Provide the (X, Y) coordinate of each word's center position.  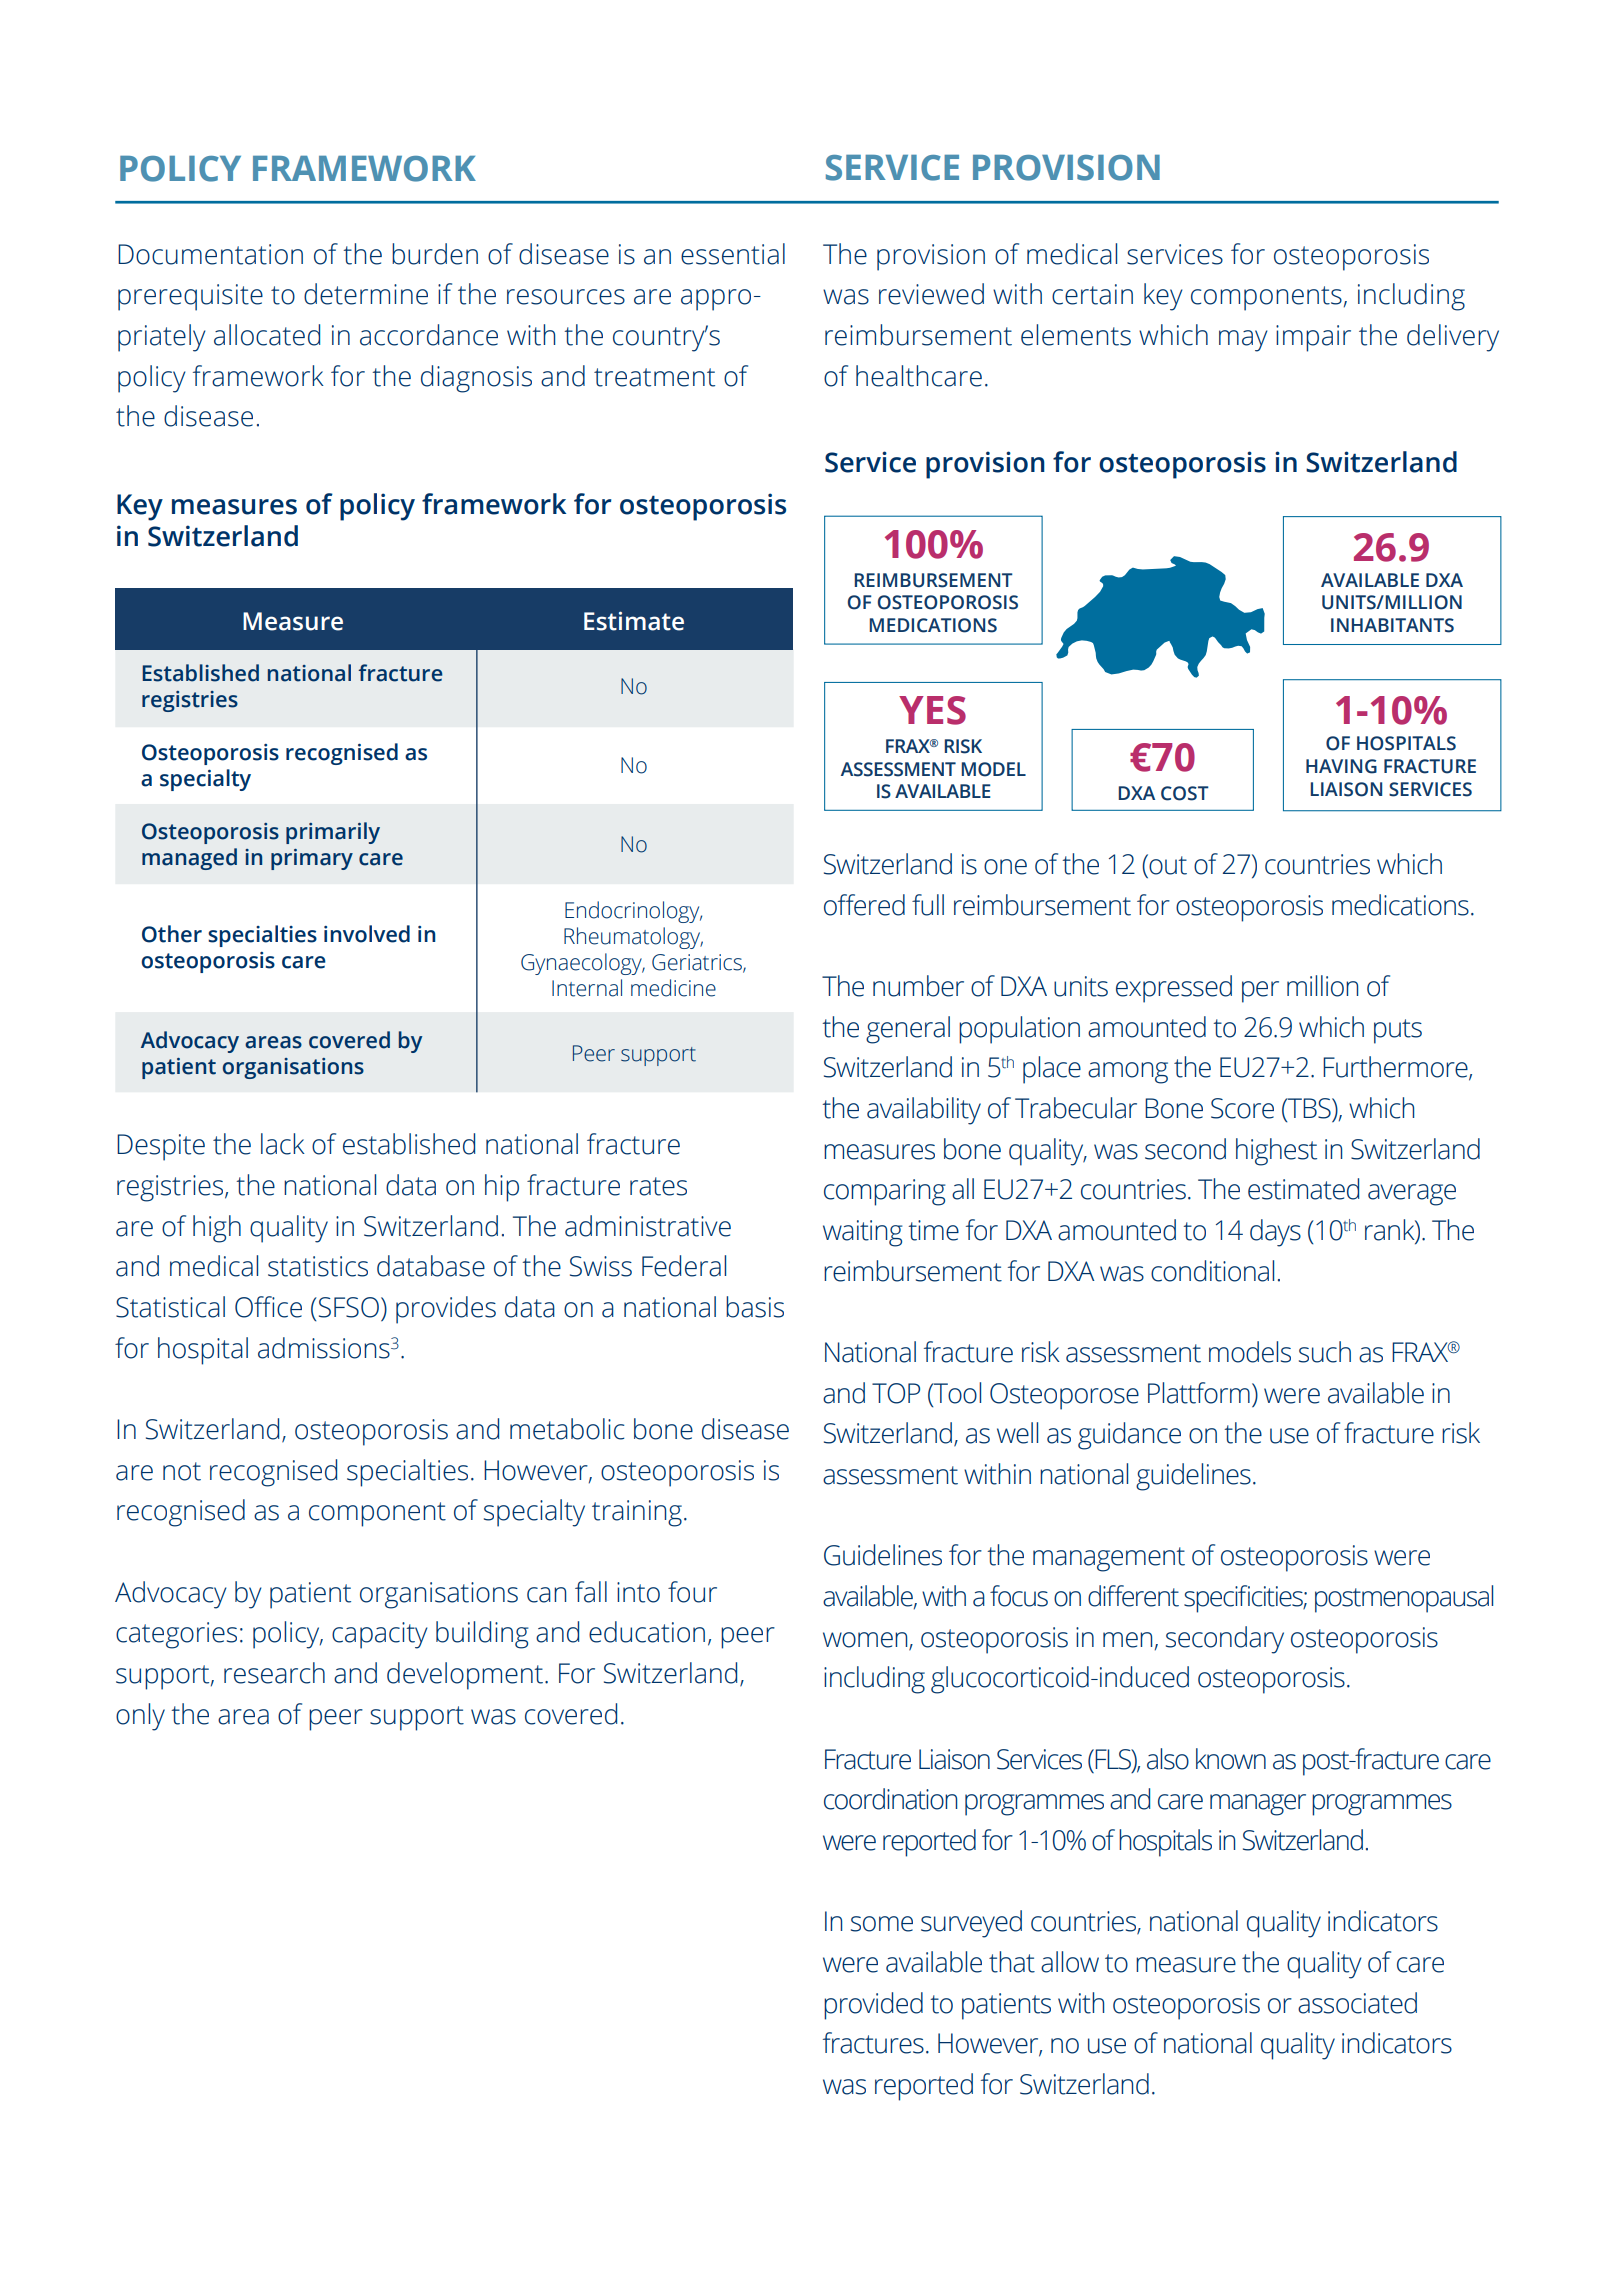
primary (312, 859)
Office (268, 1307)
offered (864, 905)
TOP (896, 1393)
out (1167, 864)
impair (1313, 338)
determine (366, 294)
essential (733, 254)
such (1325, 1352)
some (882, 1924)
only (140, 1717)
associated (1357, 2003)
